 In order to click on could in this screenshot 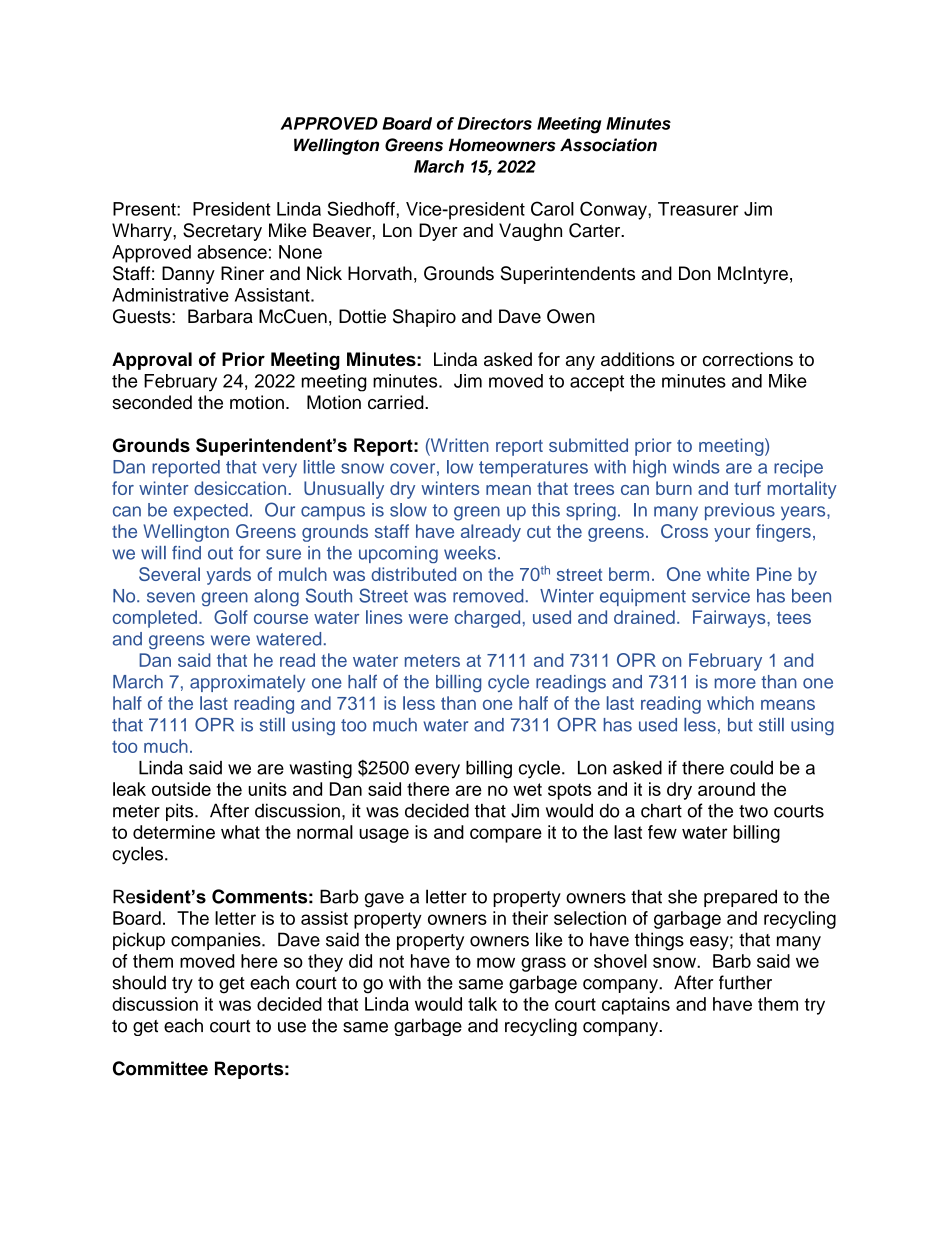, I will do `click(751, 767)`.
